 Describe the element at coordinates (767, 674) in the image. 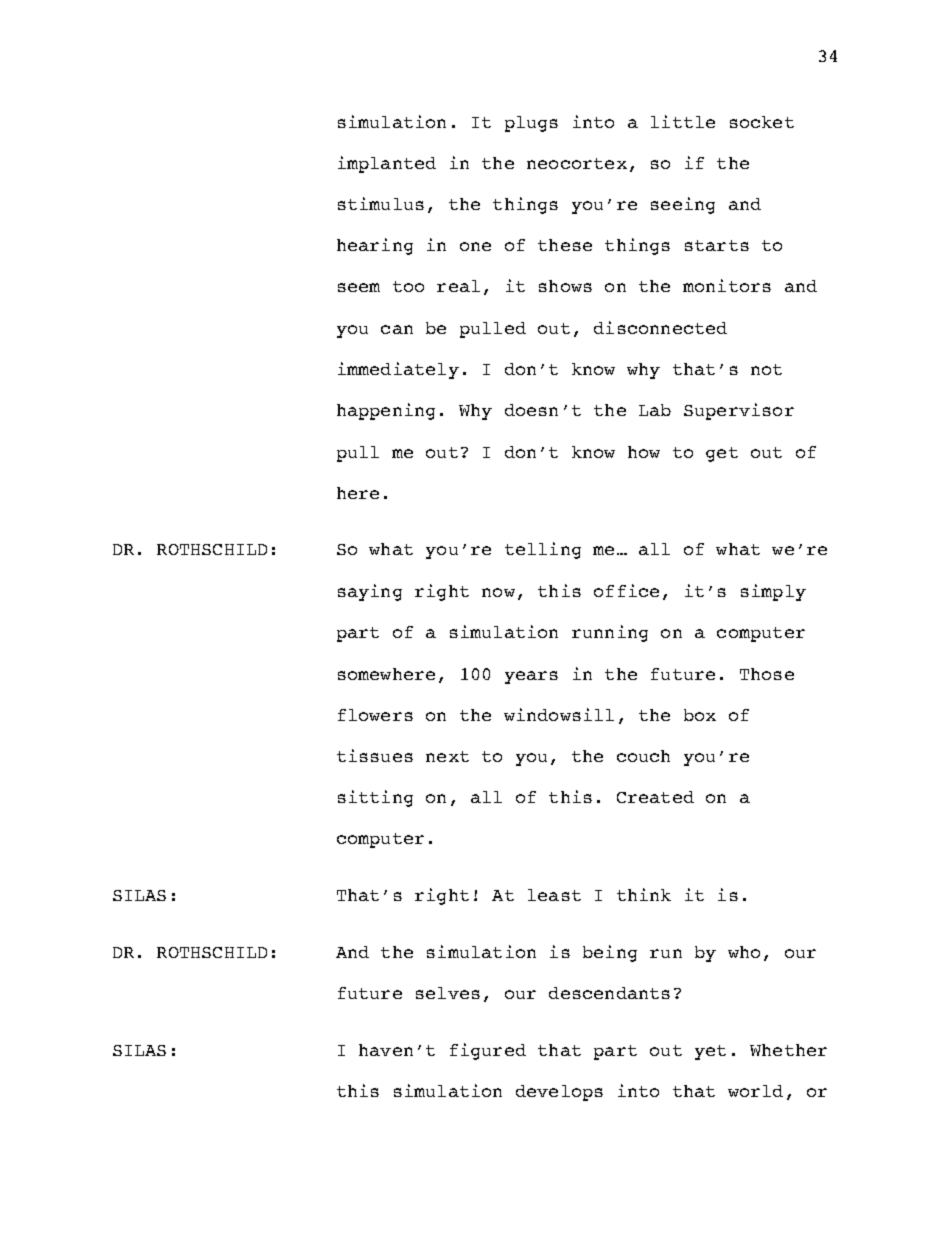

I see `Those` at that location.
